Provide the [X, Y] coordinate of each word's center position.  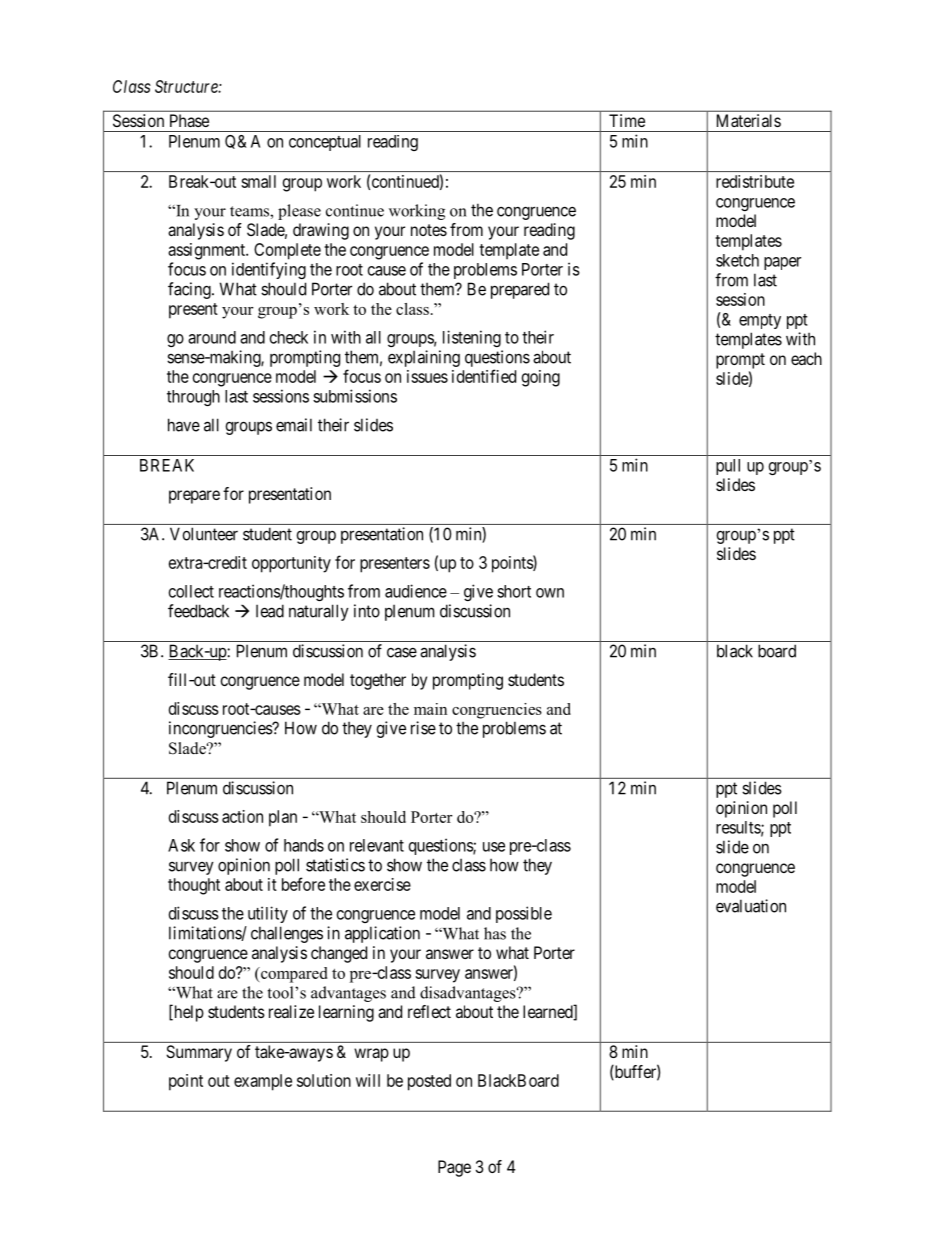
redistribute [755, 181]
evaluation [751, 906]
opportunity [291, 564]
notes [429, 230]
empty [760, 321]
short [514, 591]
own [550, 593]
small [258, 181]
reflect [429, 1011]
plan [283, 818]
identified [484, 376]
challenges [287, 934]
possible [524, 914]
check [289, 337]
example [263, 1082]
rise [423, 728]
